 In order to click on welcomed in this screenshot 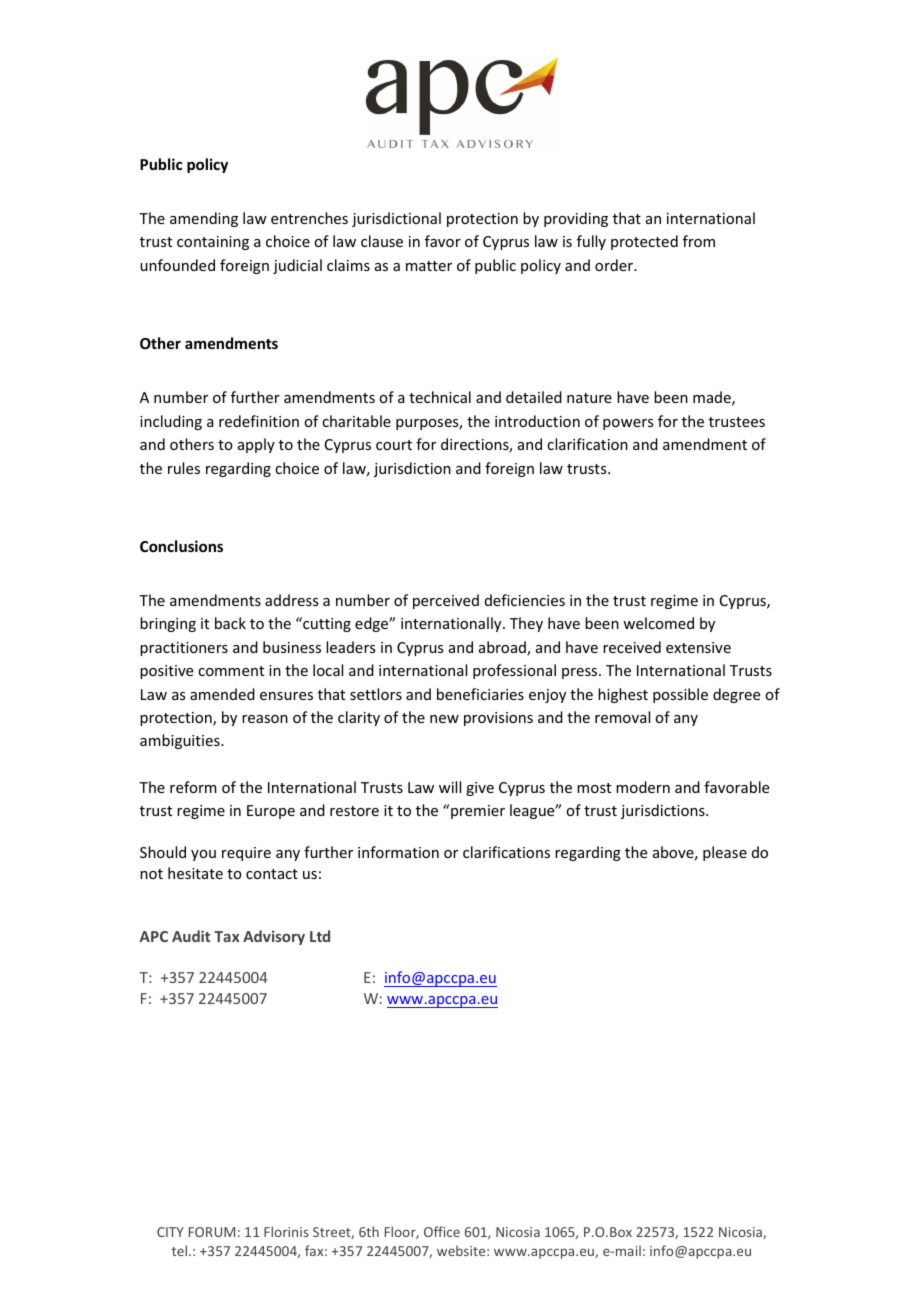, I will do `click(658, 623)`.
